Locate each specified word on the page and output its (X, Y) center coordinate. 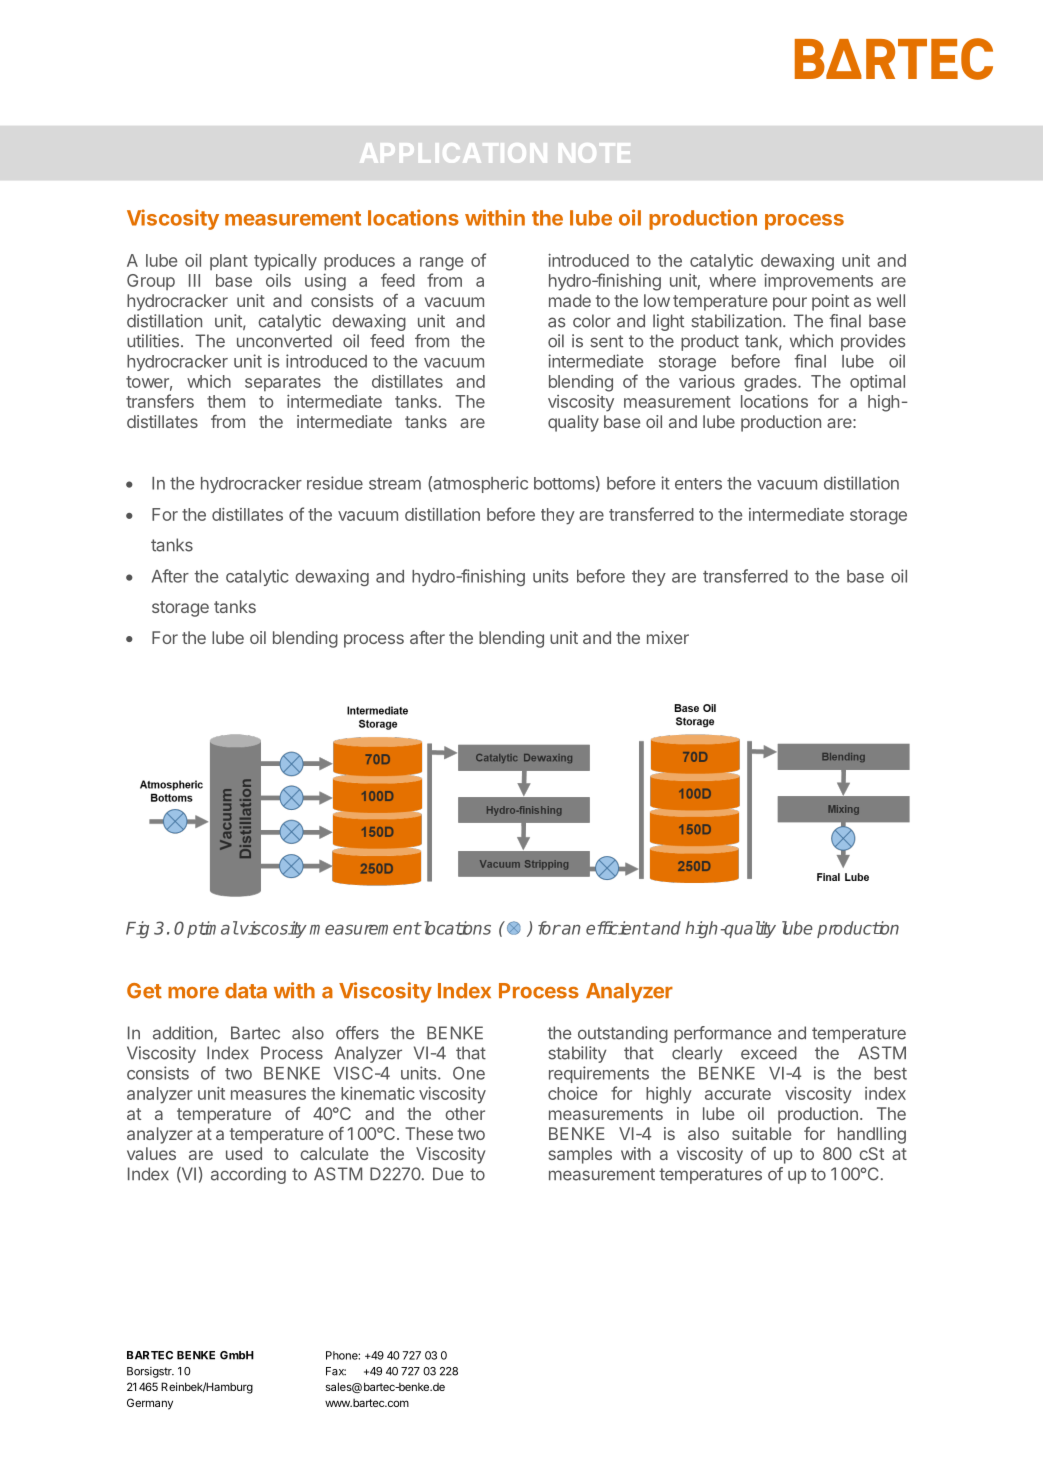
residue (335, 483)
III (194, 280)
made (570, 300)
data (246, 991)
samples (580, 1155)
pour (790, 304)
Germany (150, 1404)
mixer (668, 637)
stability (577, 1054)
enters (698, 484)
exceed (769, 1053)
